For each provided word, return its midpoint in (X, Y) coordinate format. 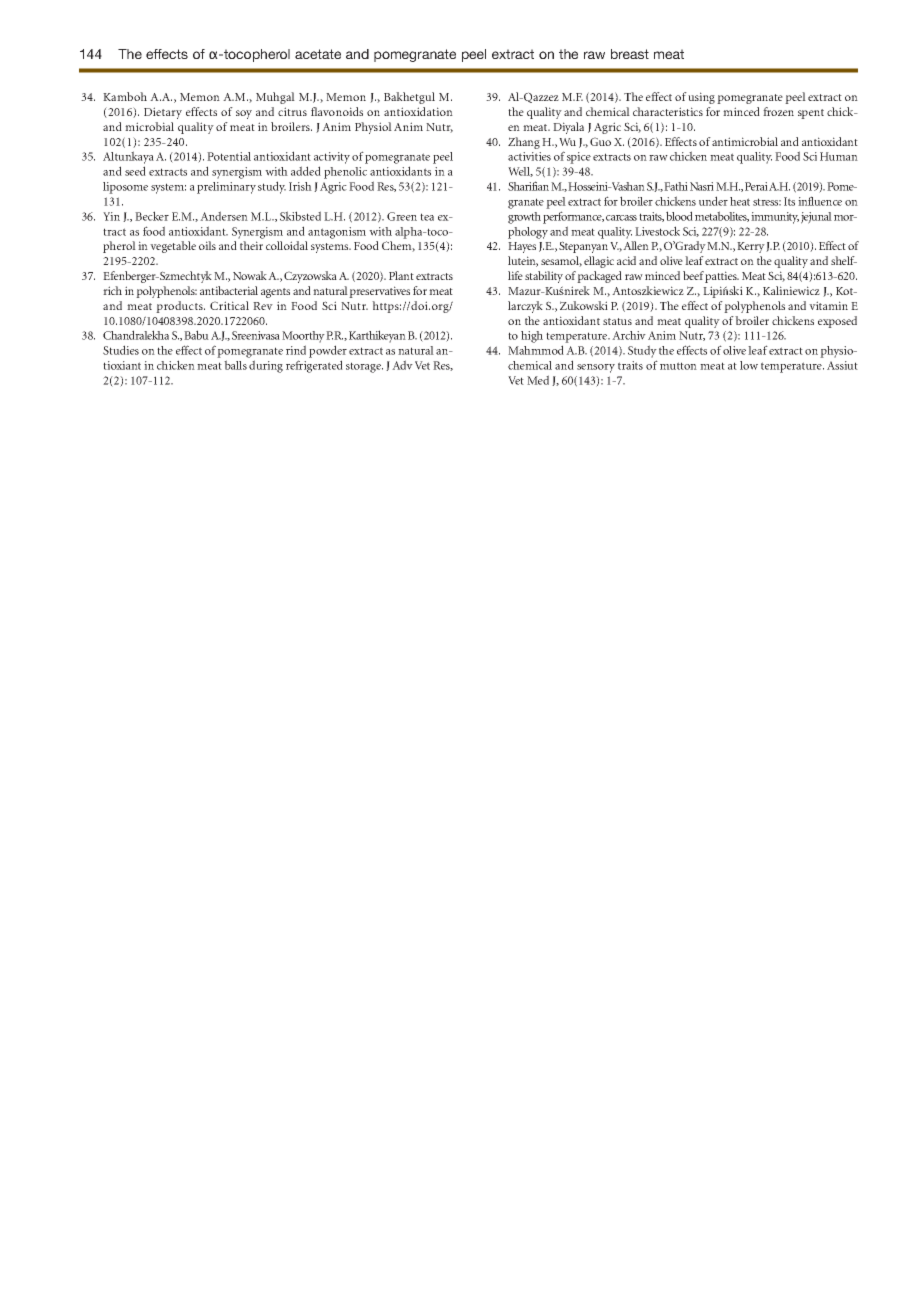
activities (529, 156)
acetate (318, 54)
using (701, 98)
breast (630, 54)
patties (722, 277)
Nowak (251, 275)
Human (839, 156)
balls (235, 365)
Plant (401, 275)
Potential (229, 156)
